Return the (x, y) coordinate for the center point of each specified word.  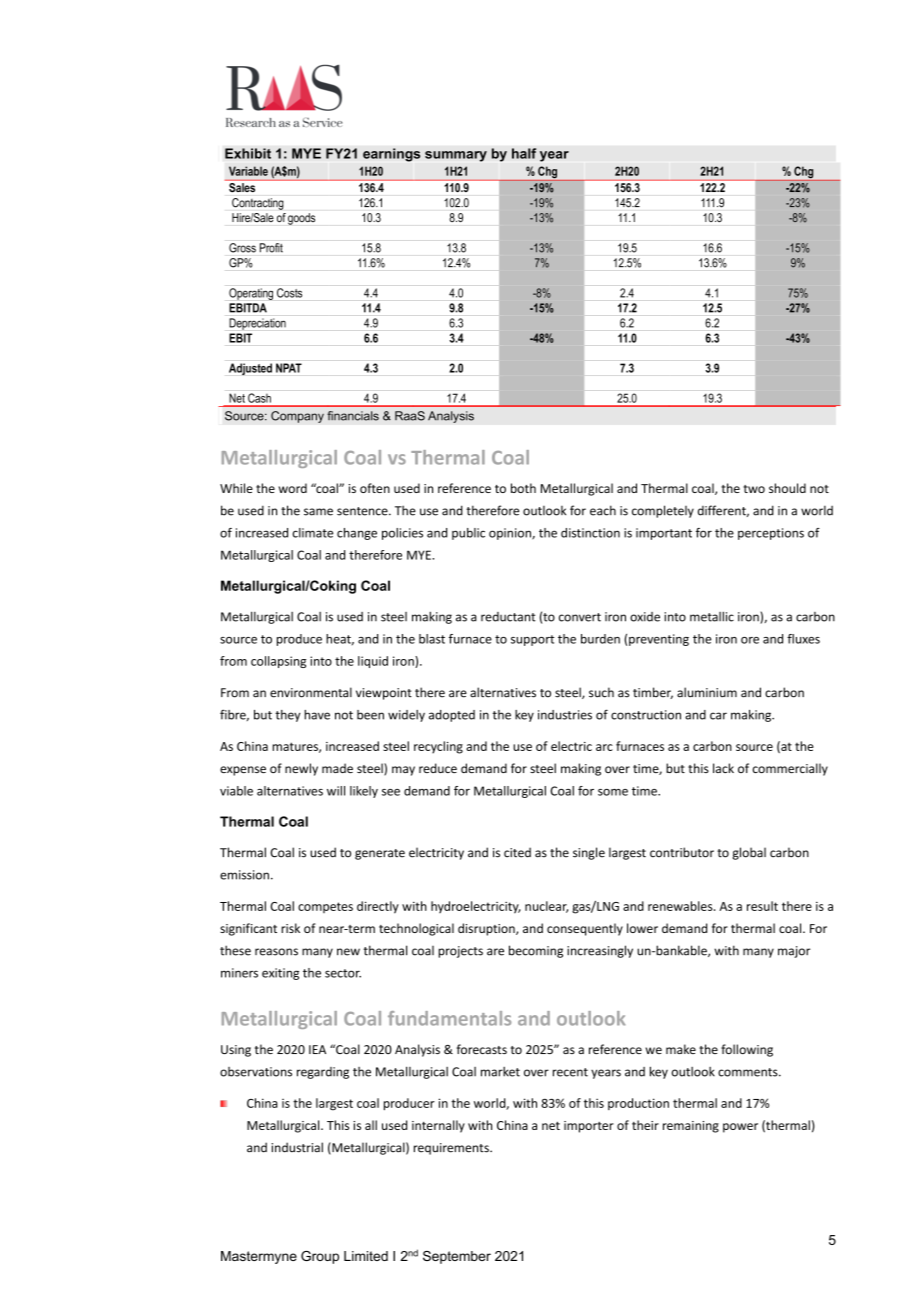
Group (320, 1257)
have (317, 715)
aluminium (707, 692)
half (524, 153)
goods (301, 219)
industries (565, 715)
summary (456, 156)
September (457, 1257)
